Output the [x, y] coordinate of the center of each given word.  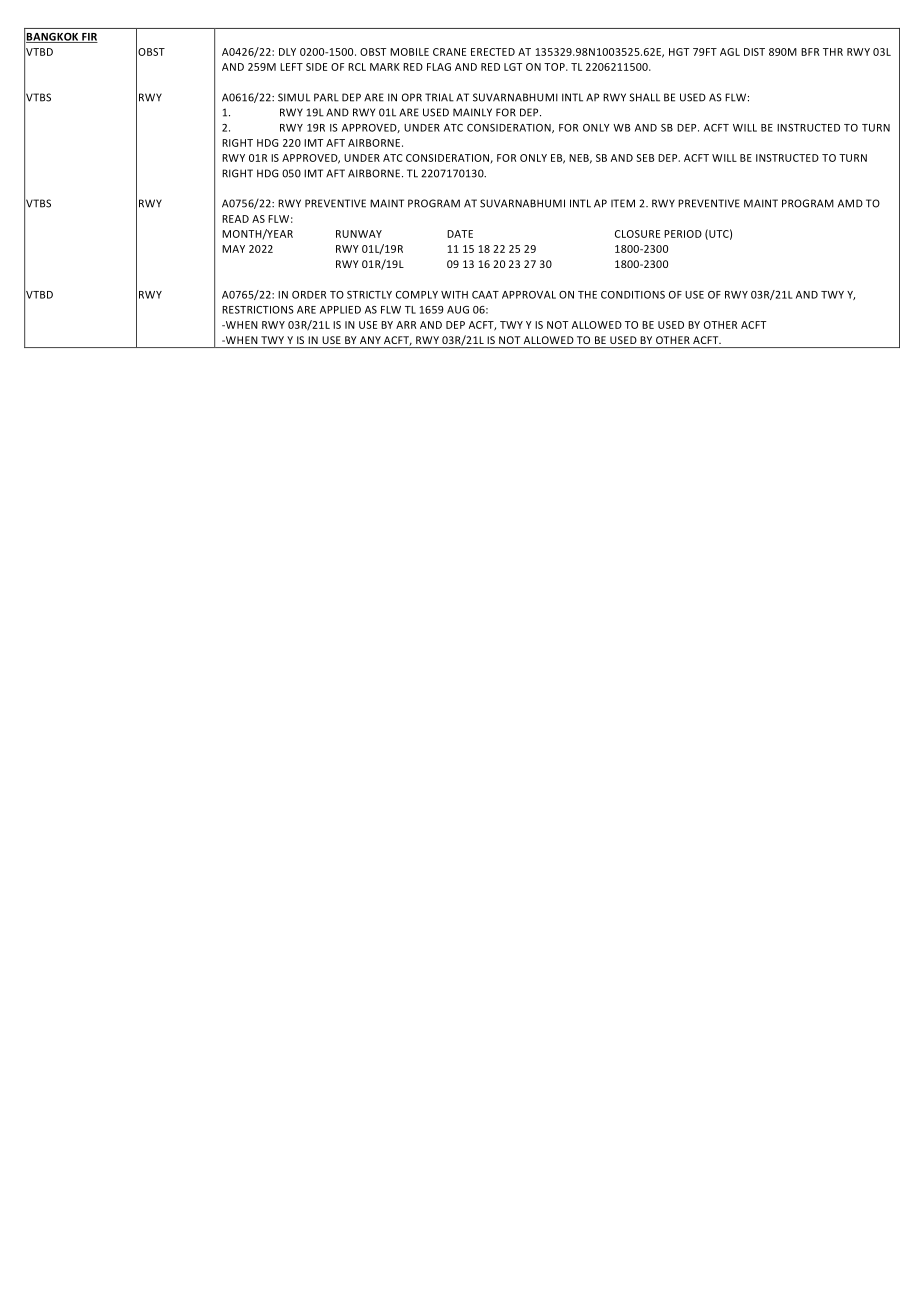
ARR [406, 325]
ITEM [623, 203]
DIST [754, 52]
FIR [89, 38]
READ [235, 219]
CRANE [449, 52]
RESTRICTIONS [258, 310]
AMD [850, 203]
